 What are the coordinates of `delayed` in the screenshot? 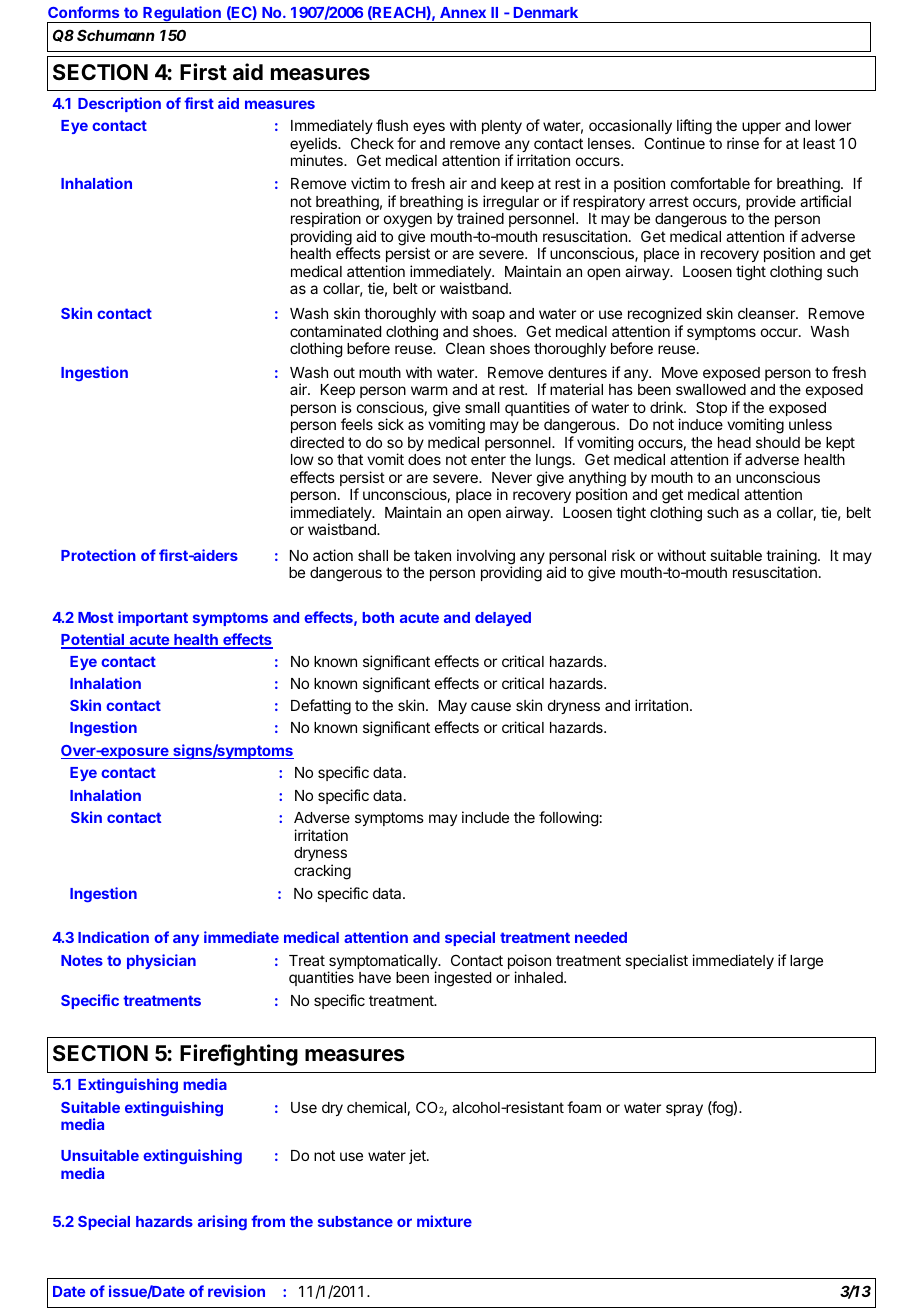 It's located at (503, 619).
